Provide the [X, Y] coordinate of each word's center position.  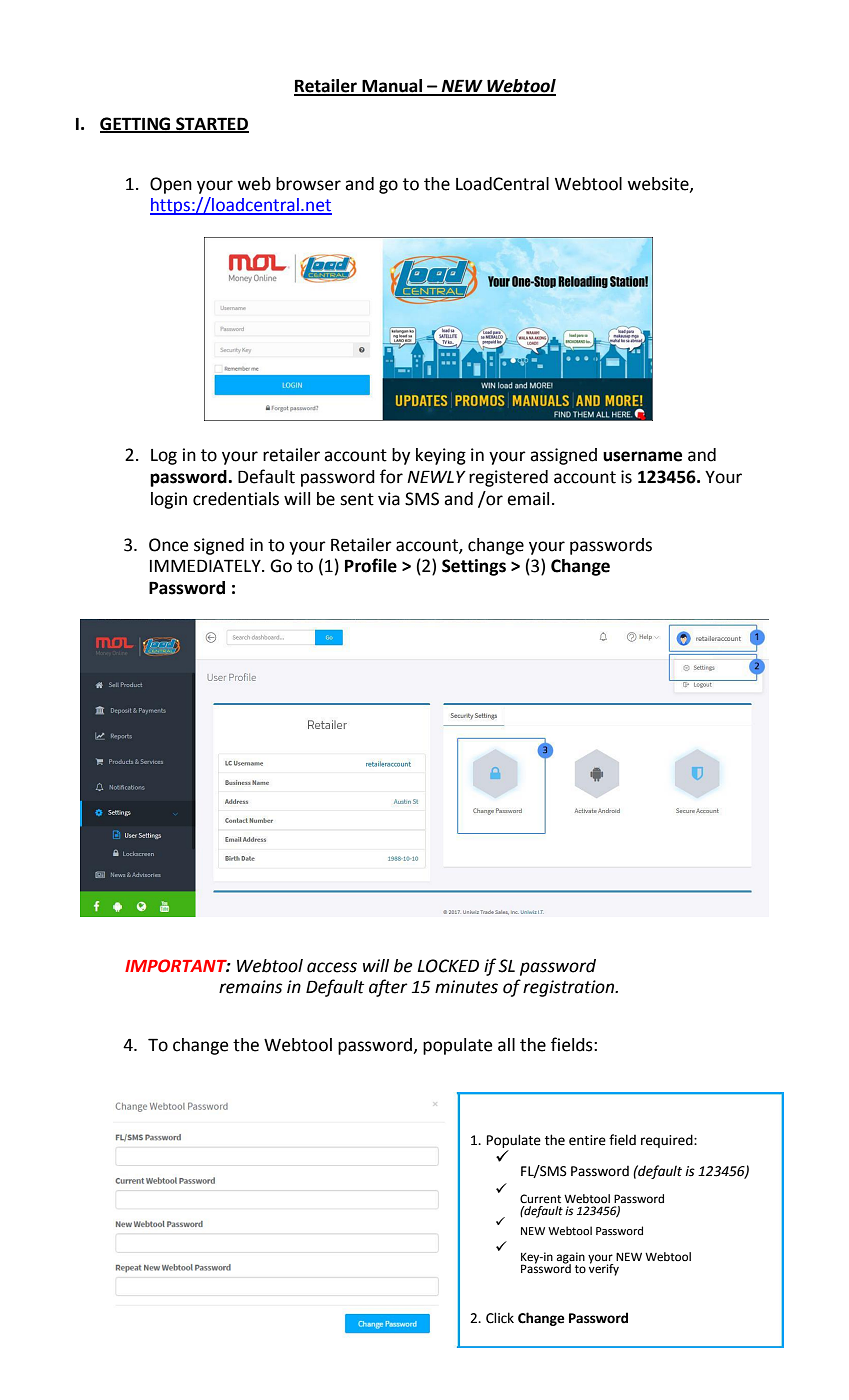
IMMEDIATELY [206, 565]
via [389, 499]
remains [250, 987]
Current [540, 1198]
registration [570, 988]
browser [308, 184]
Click [500, 1318]
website [659, 184]
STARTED [211, 124]
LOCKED [448, 966]
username [642, 456]
